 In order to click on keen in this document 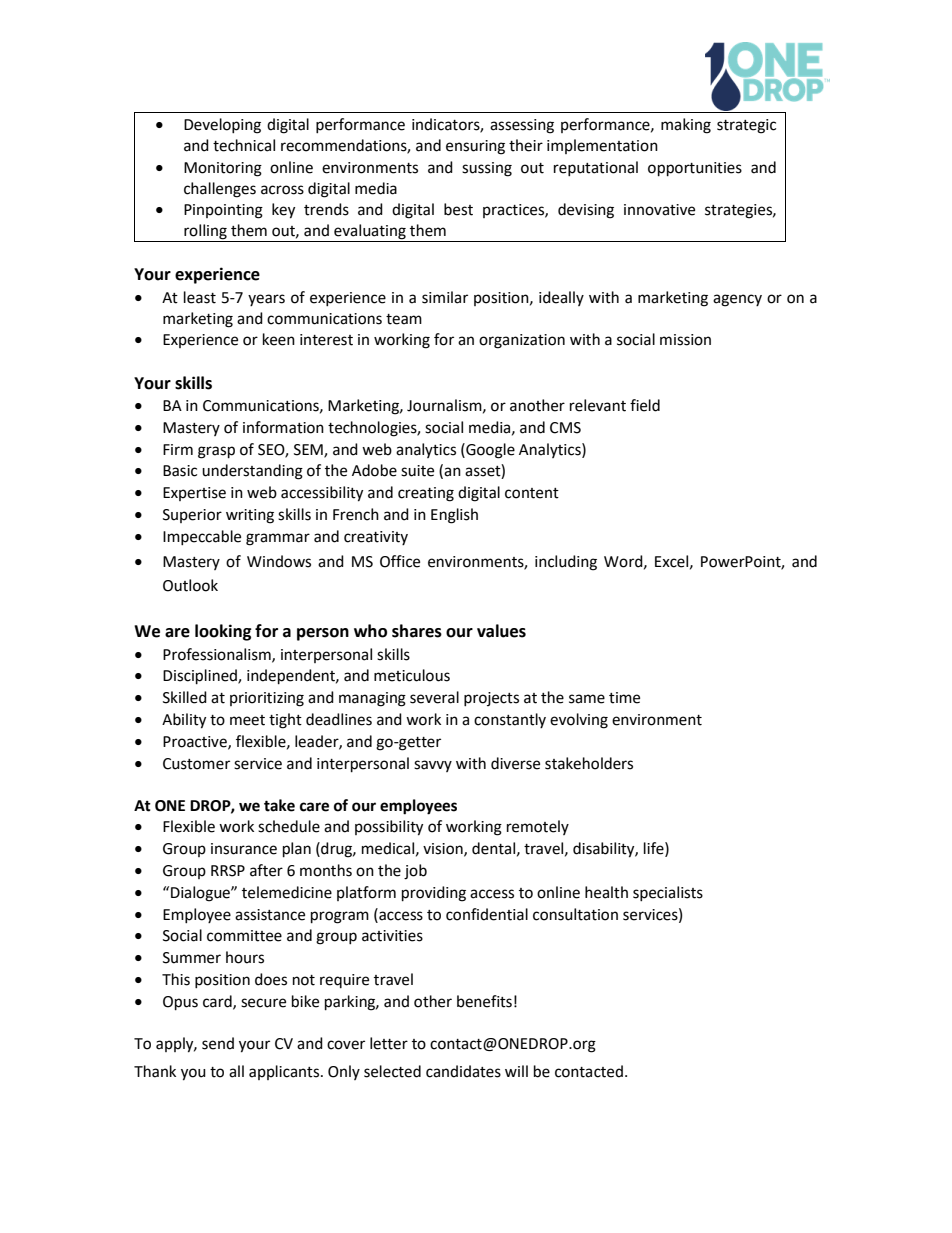, I will do `click(279, 339)`.
